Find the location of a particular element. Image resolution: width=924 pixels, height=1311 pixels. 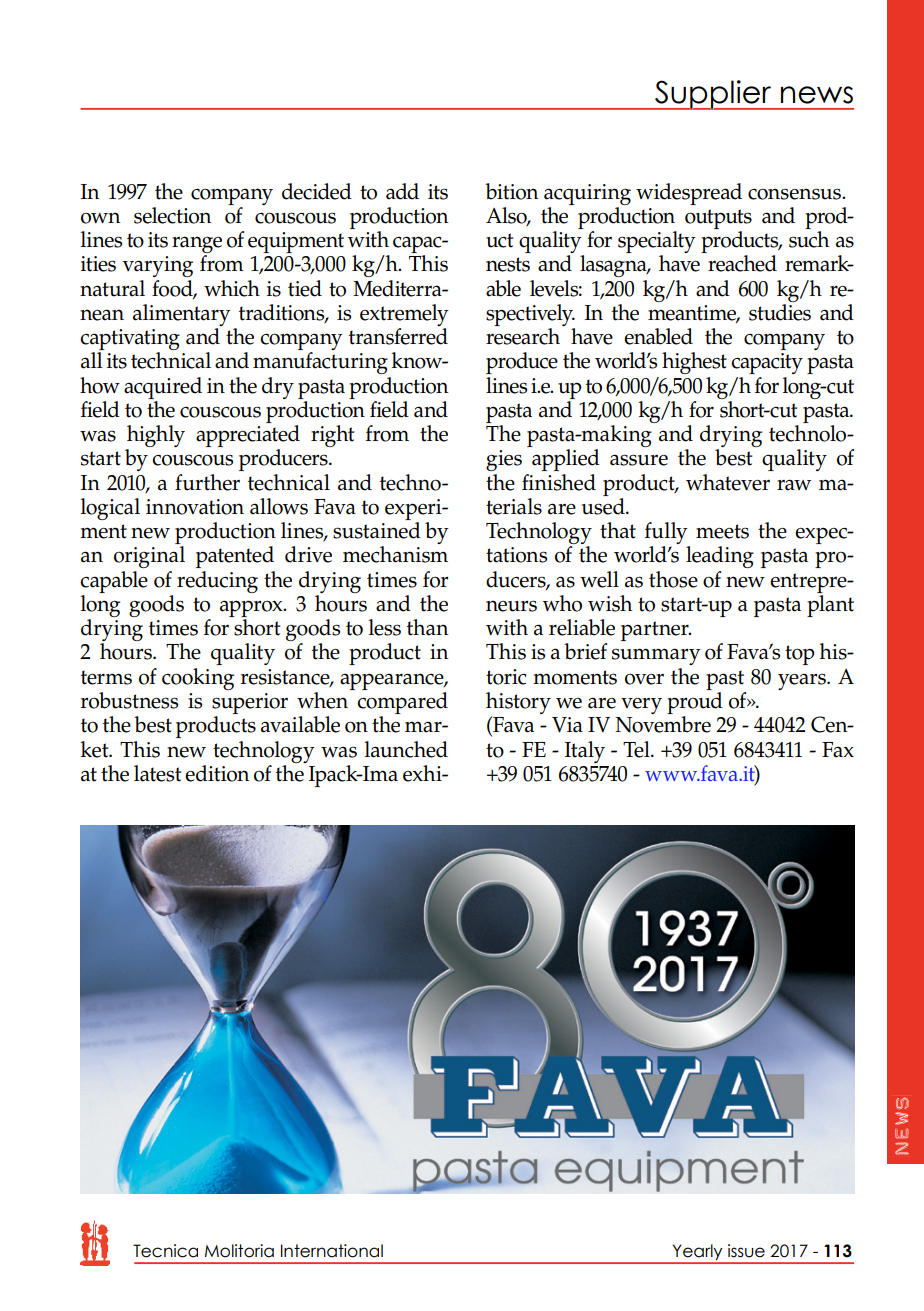

research is located at coordinates (523, 336).
